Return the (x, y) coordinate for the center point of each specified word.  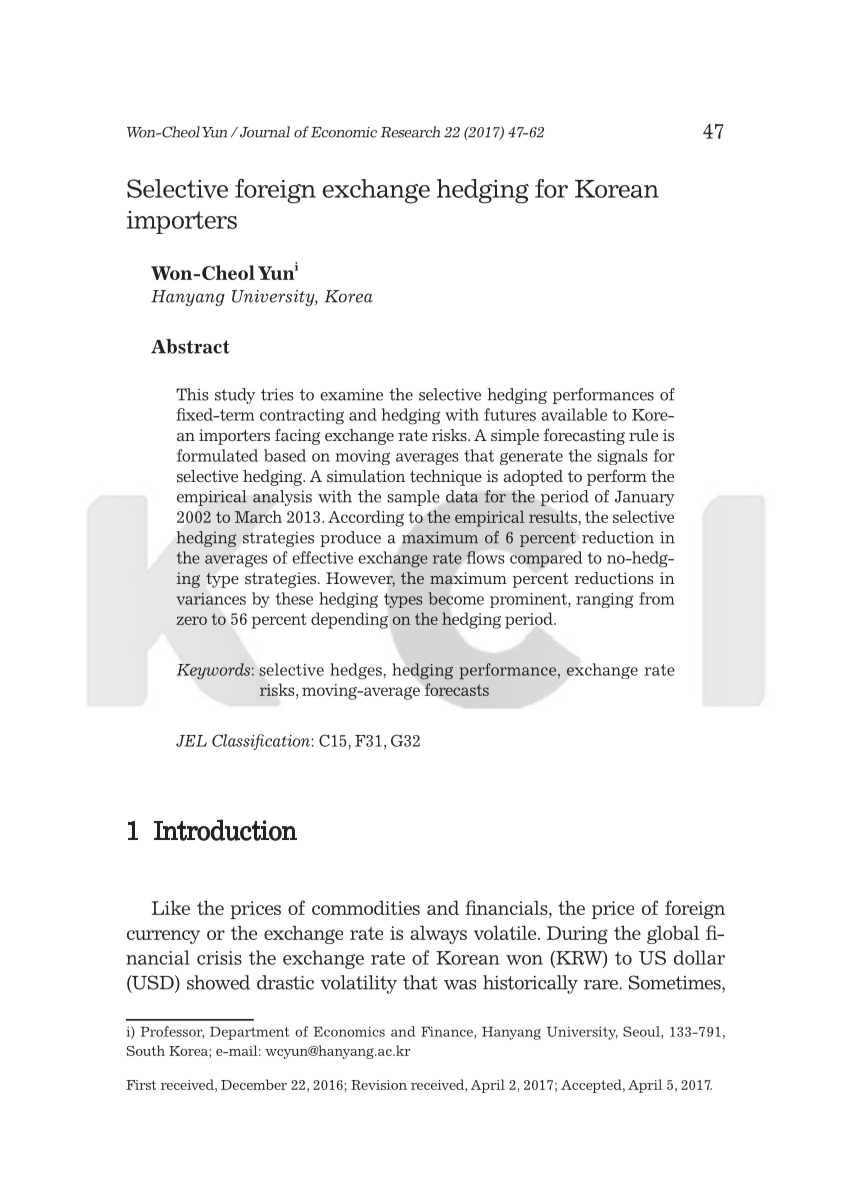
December (254, 1084)
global (673, 934)
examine (351, 394)
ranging (604, 600)
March (258, 517)
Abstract (190, 346)
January (645, 498)
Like (171, 907)
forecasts (457, 689)
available (574, 414)
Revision (379, 1085)
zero (191, 620)
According (366, 518)
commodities (366, 907)
